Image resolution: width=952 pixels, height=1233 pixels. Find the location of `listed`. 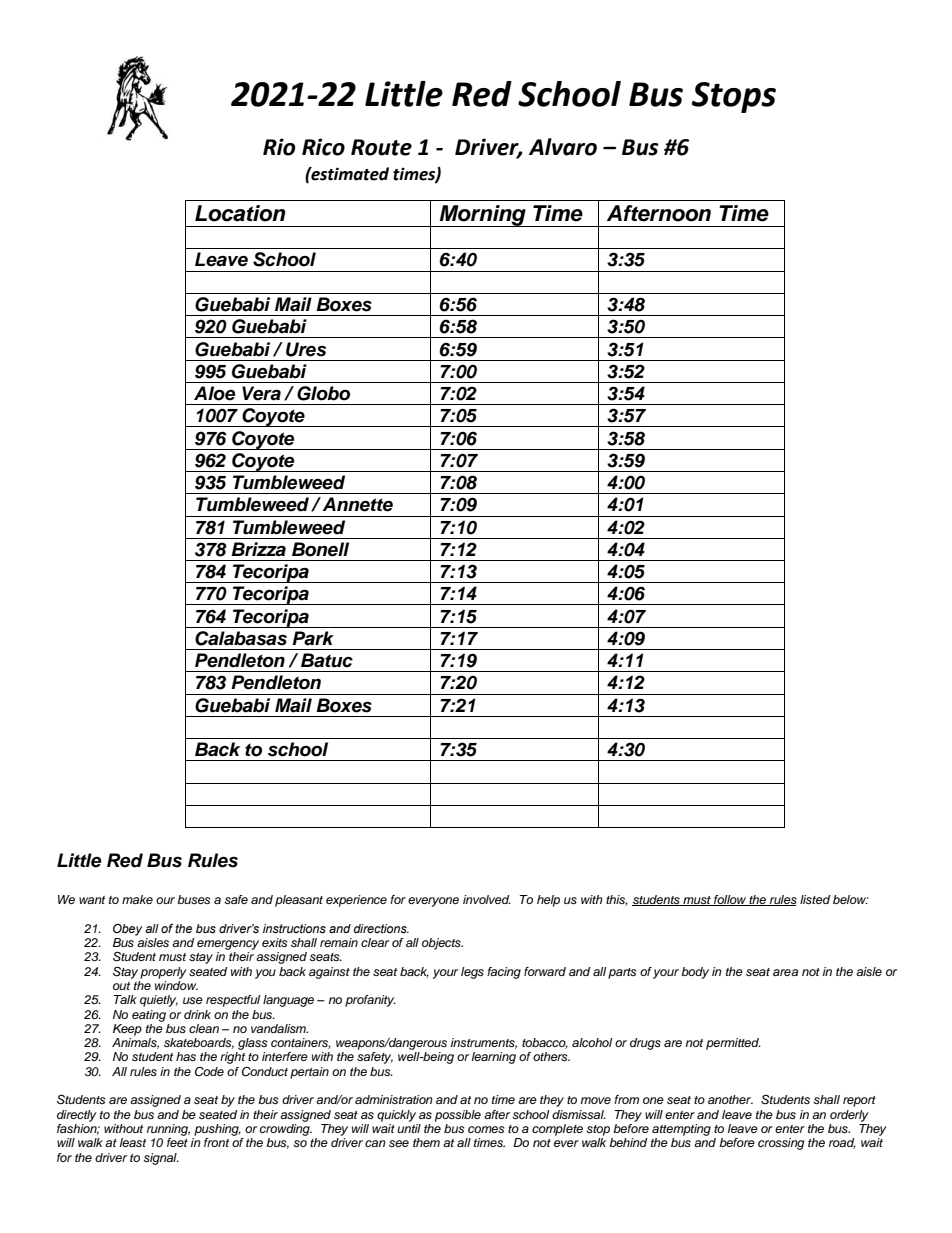

listed is located at coordinates (815, 899).
